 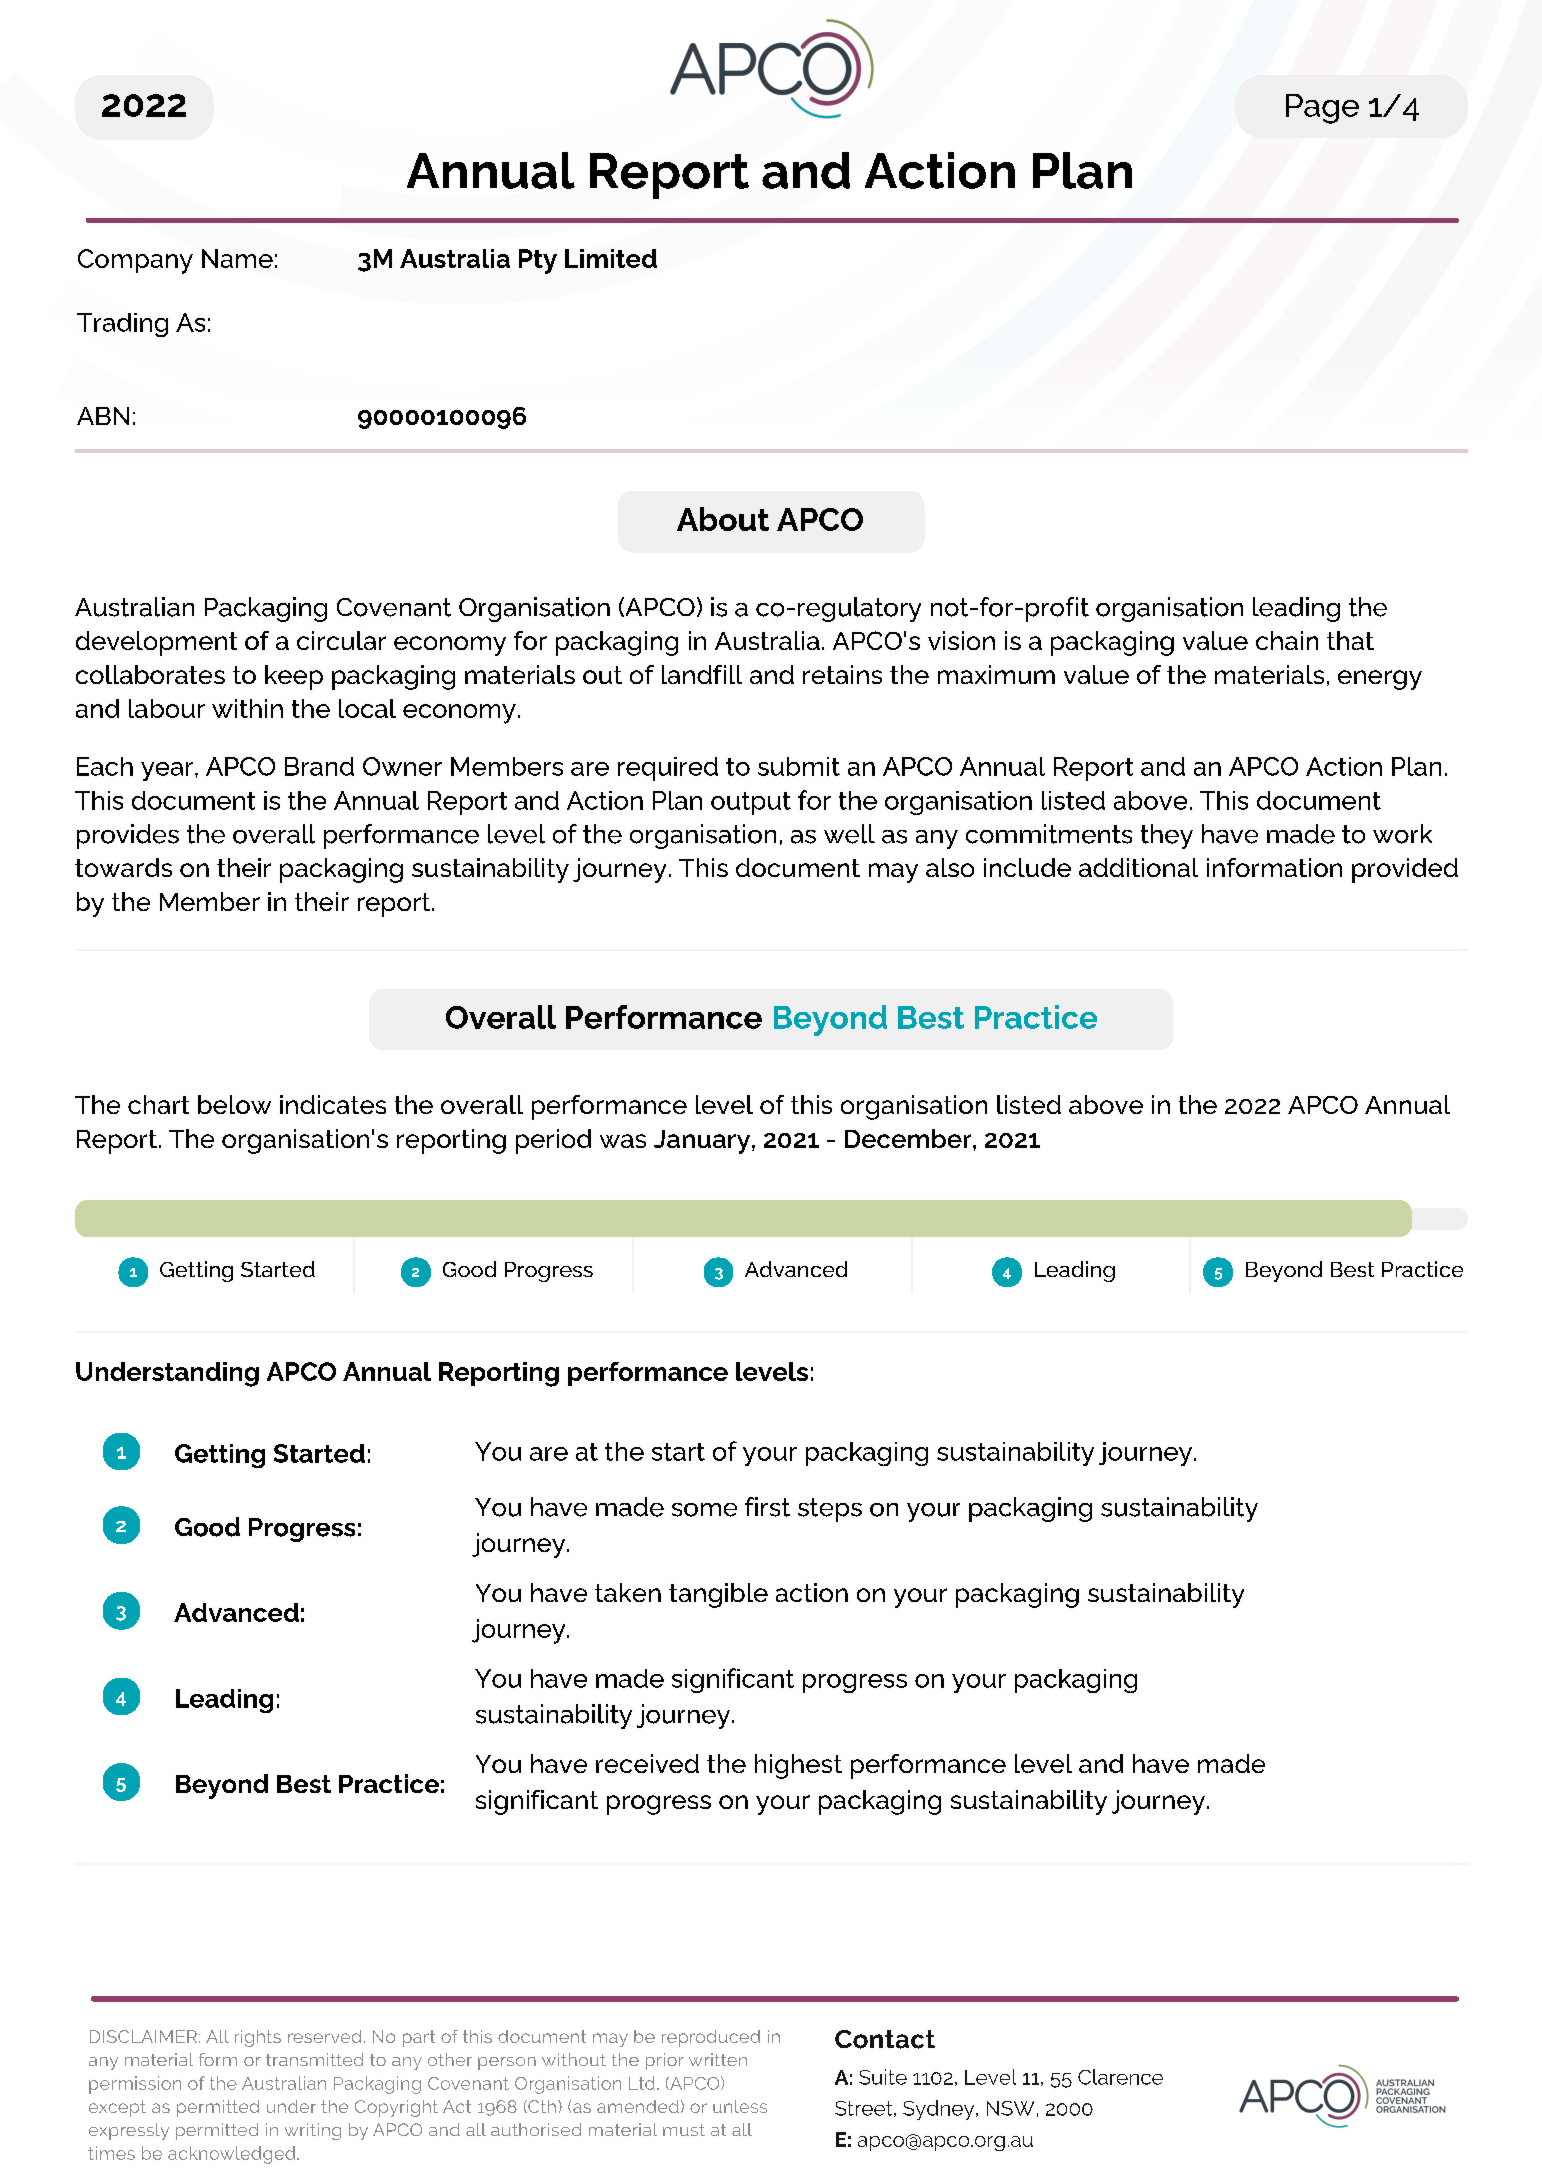 What do you see at coordinates (611, 258) in the document?
I see `Limited` at bounding box center [611, 258].
